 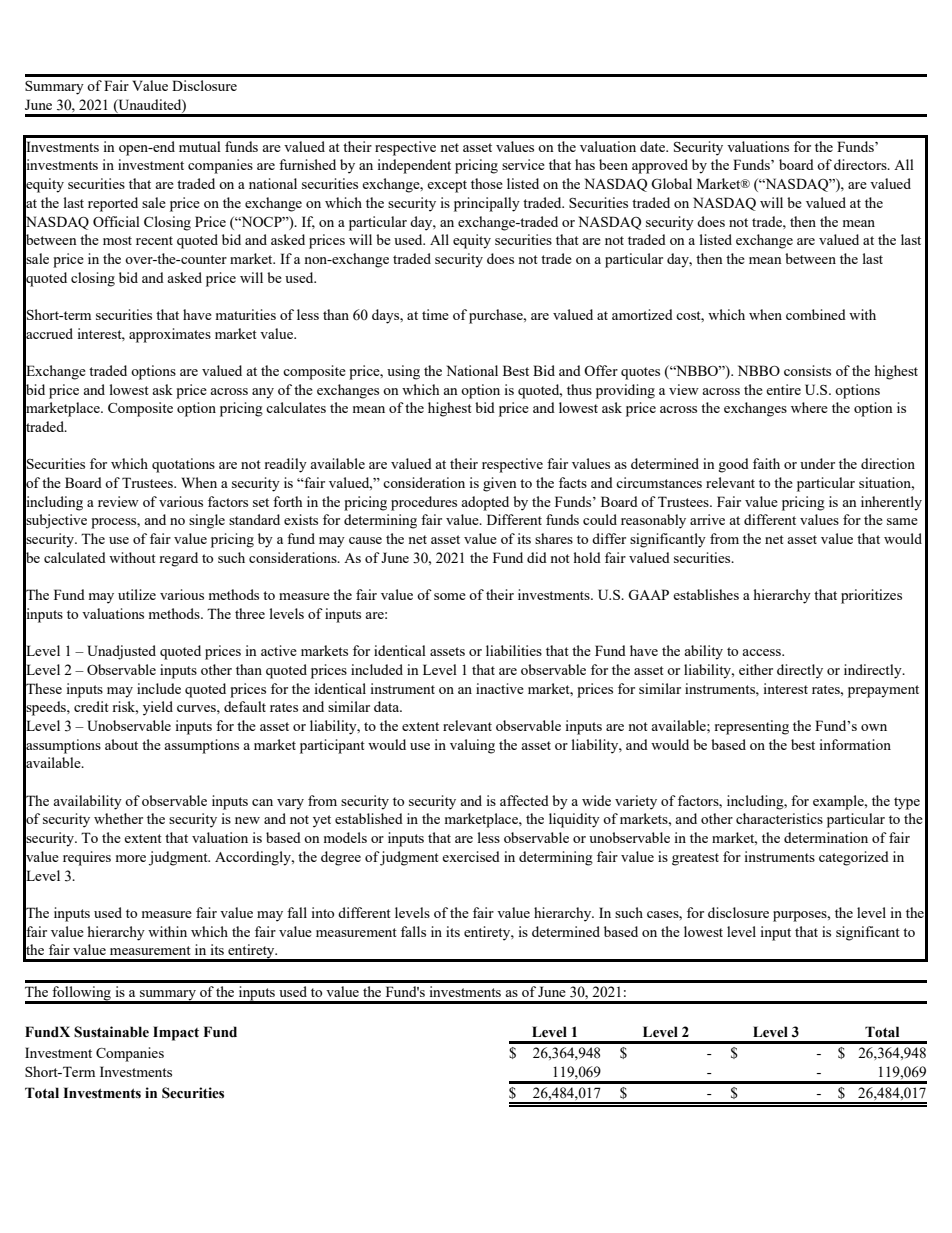 I want to click on given, so click(x=500, y=484).
